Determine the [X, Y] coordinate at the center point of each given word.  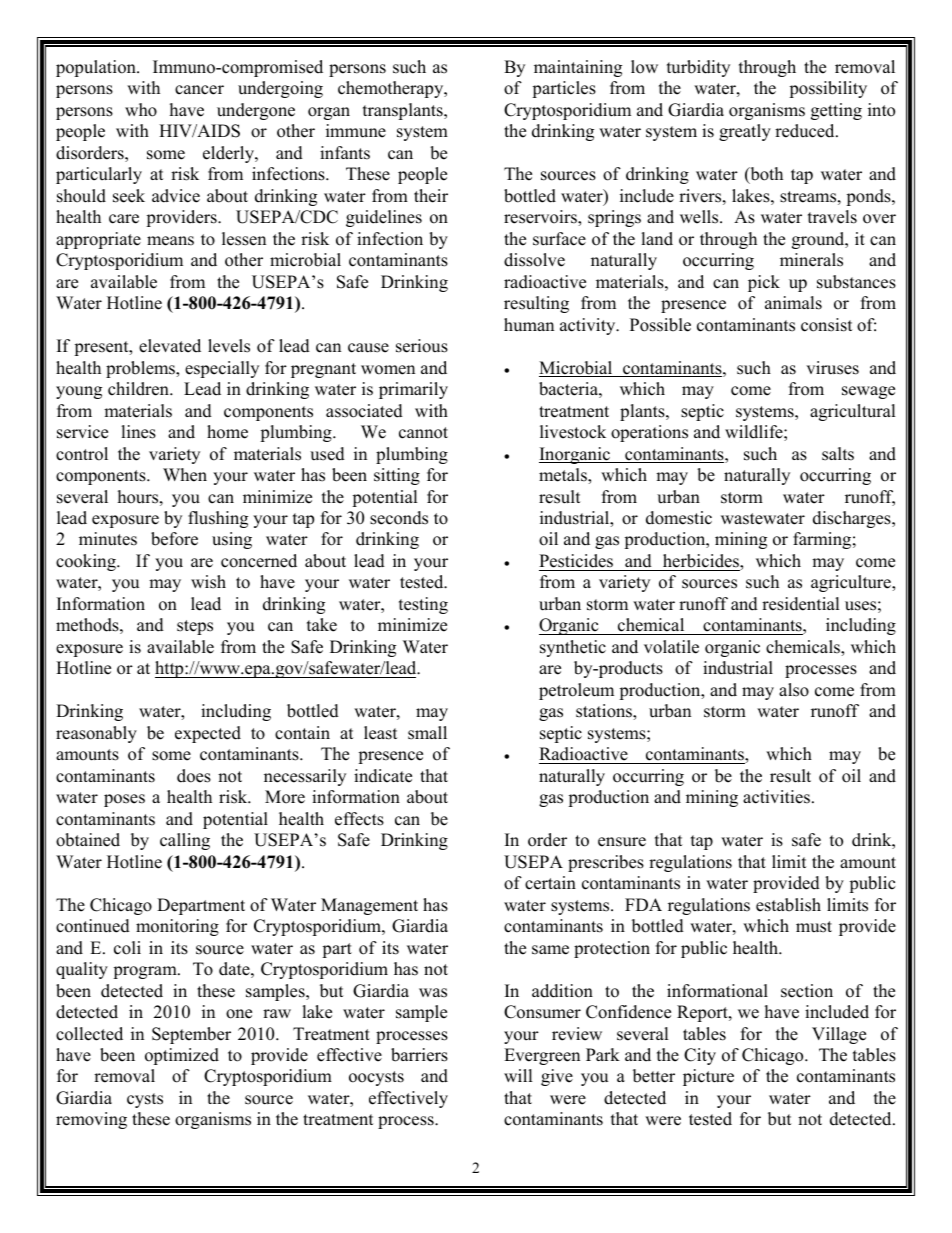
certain [550, 883]
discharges [853, 519]
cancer [199, 90]
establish [788, 905]
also [794, 690]
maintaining [578, 68]
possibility [828, 89]
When [185, 475]
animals [793, 303]
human [529, 325]
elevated [170, 346]
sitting [397, 476]
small [427, 733]
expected [208, 734]
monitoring [177, 927]
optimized [182, 1056]
